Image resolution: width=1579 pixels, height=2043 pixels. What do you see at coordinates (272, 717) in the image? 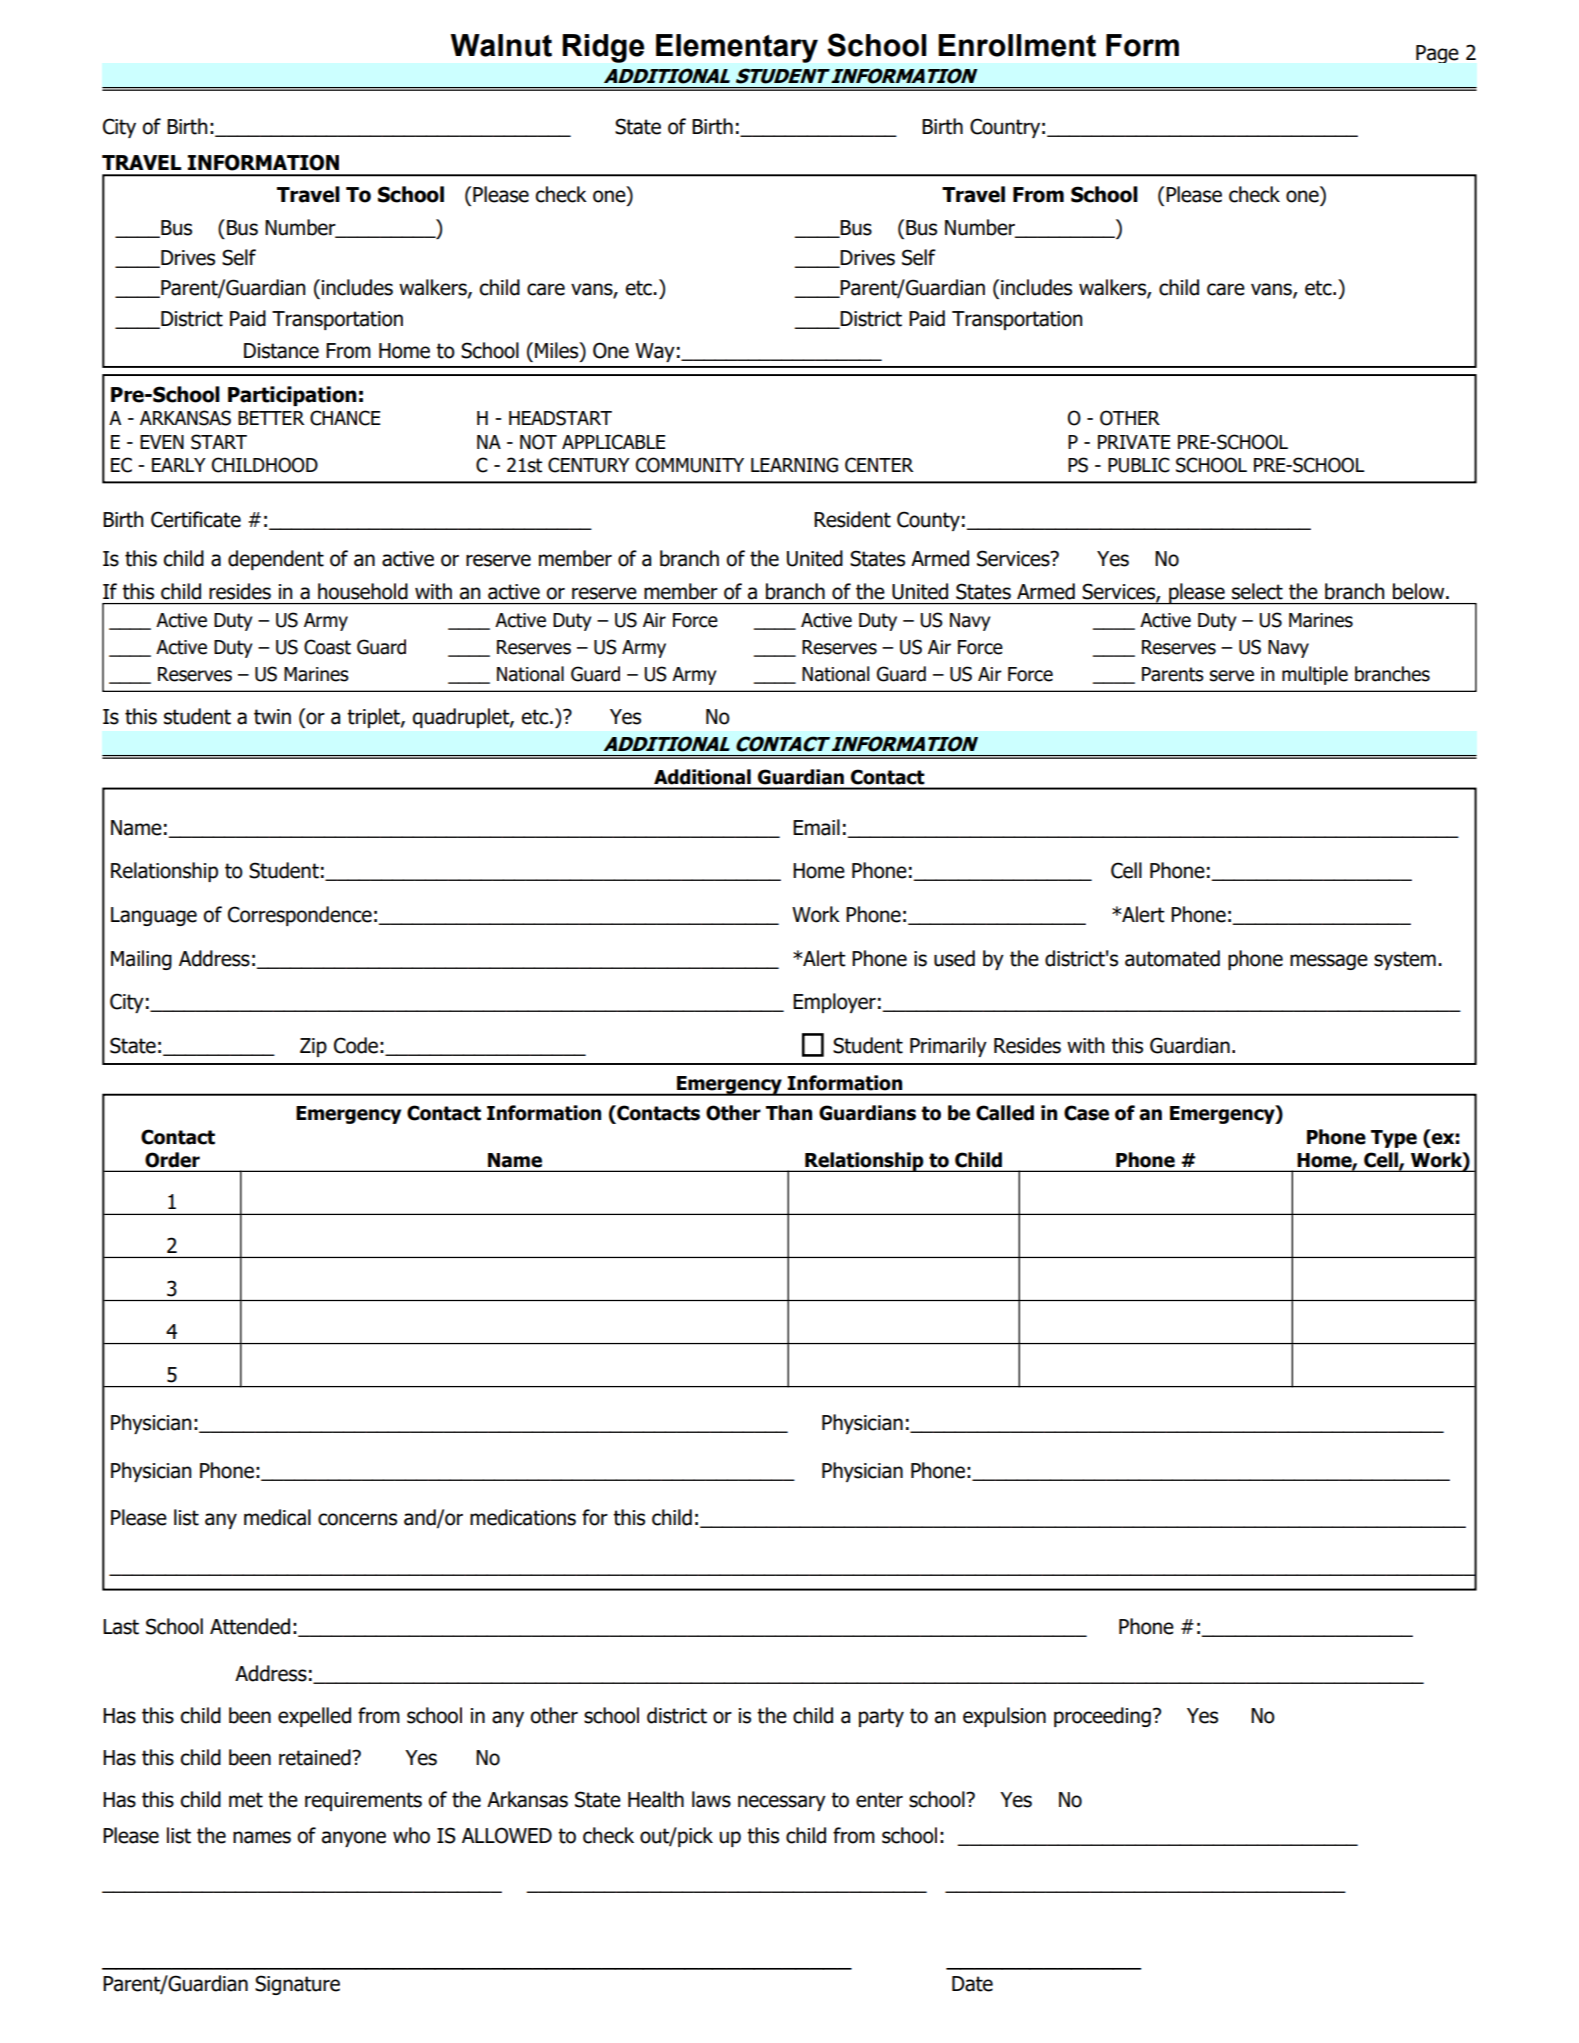
I see `twin` at bounding box center [272, 717].
